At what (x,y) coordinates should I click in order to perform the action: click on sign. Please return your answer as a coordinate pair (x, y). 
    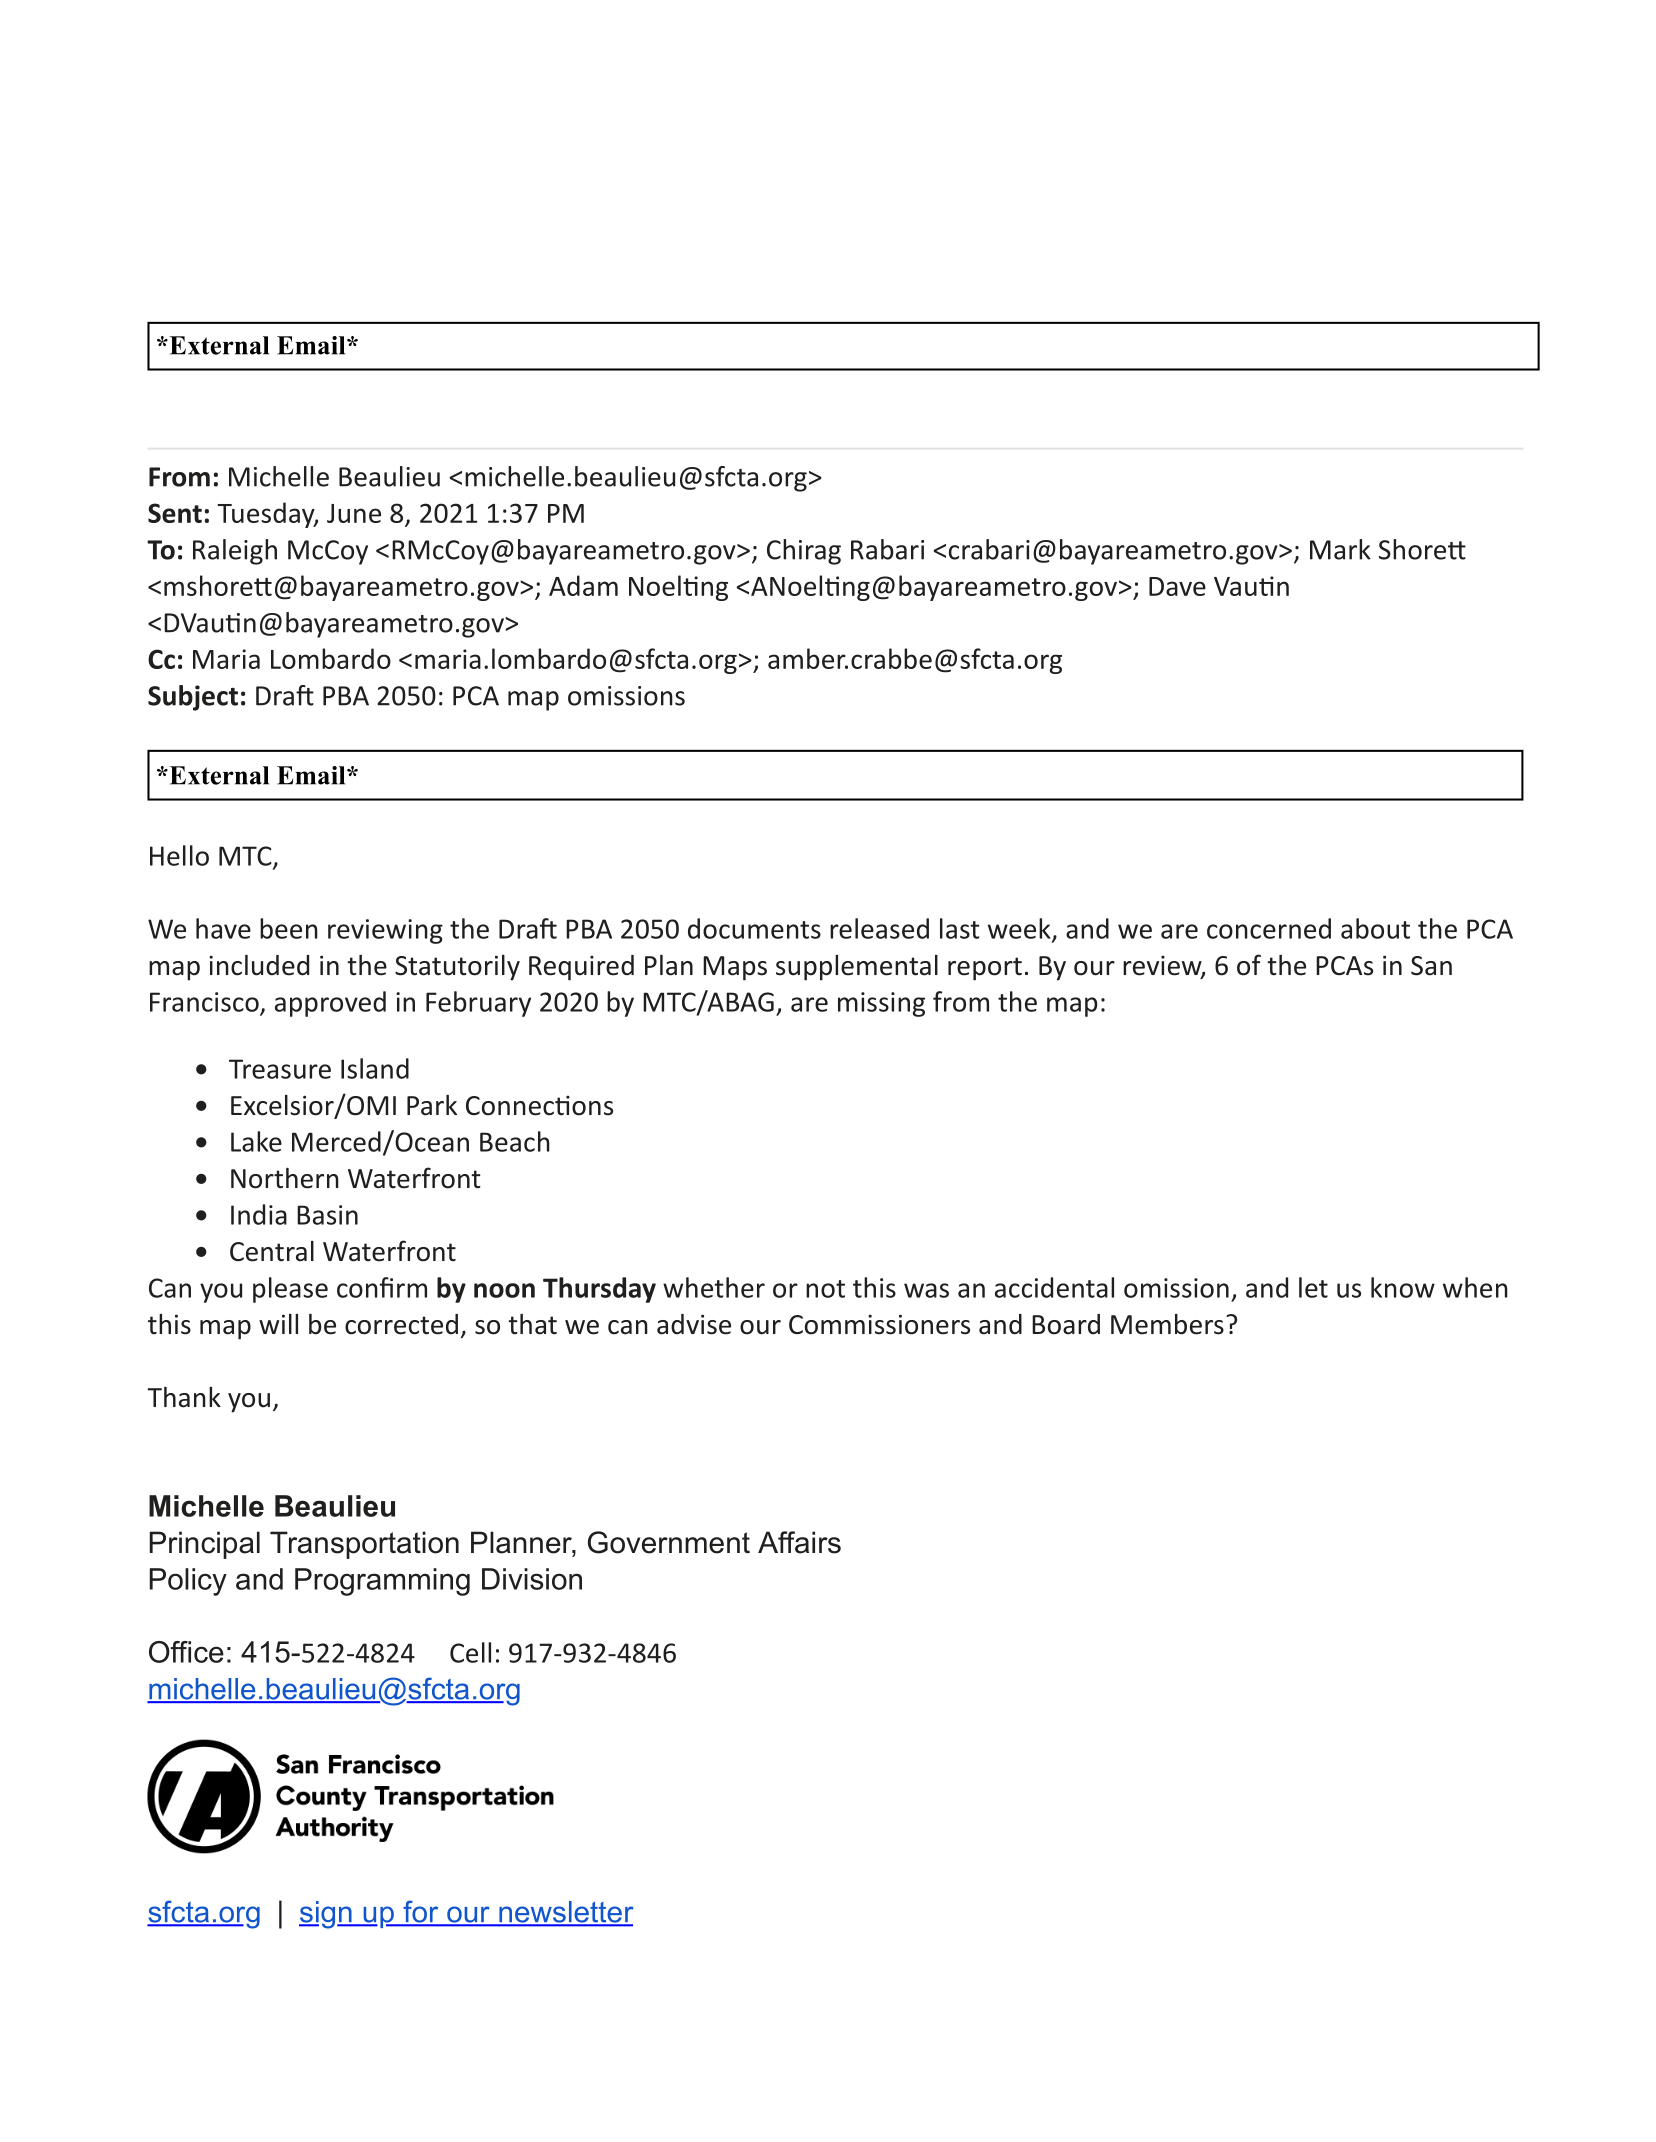
    Looking at the image, I should click on (326, 1915).
